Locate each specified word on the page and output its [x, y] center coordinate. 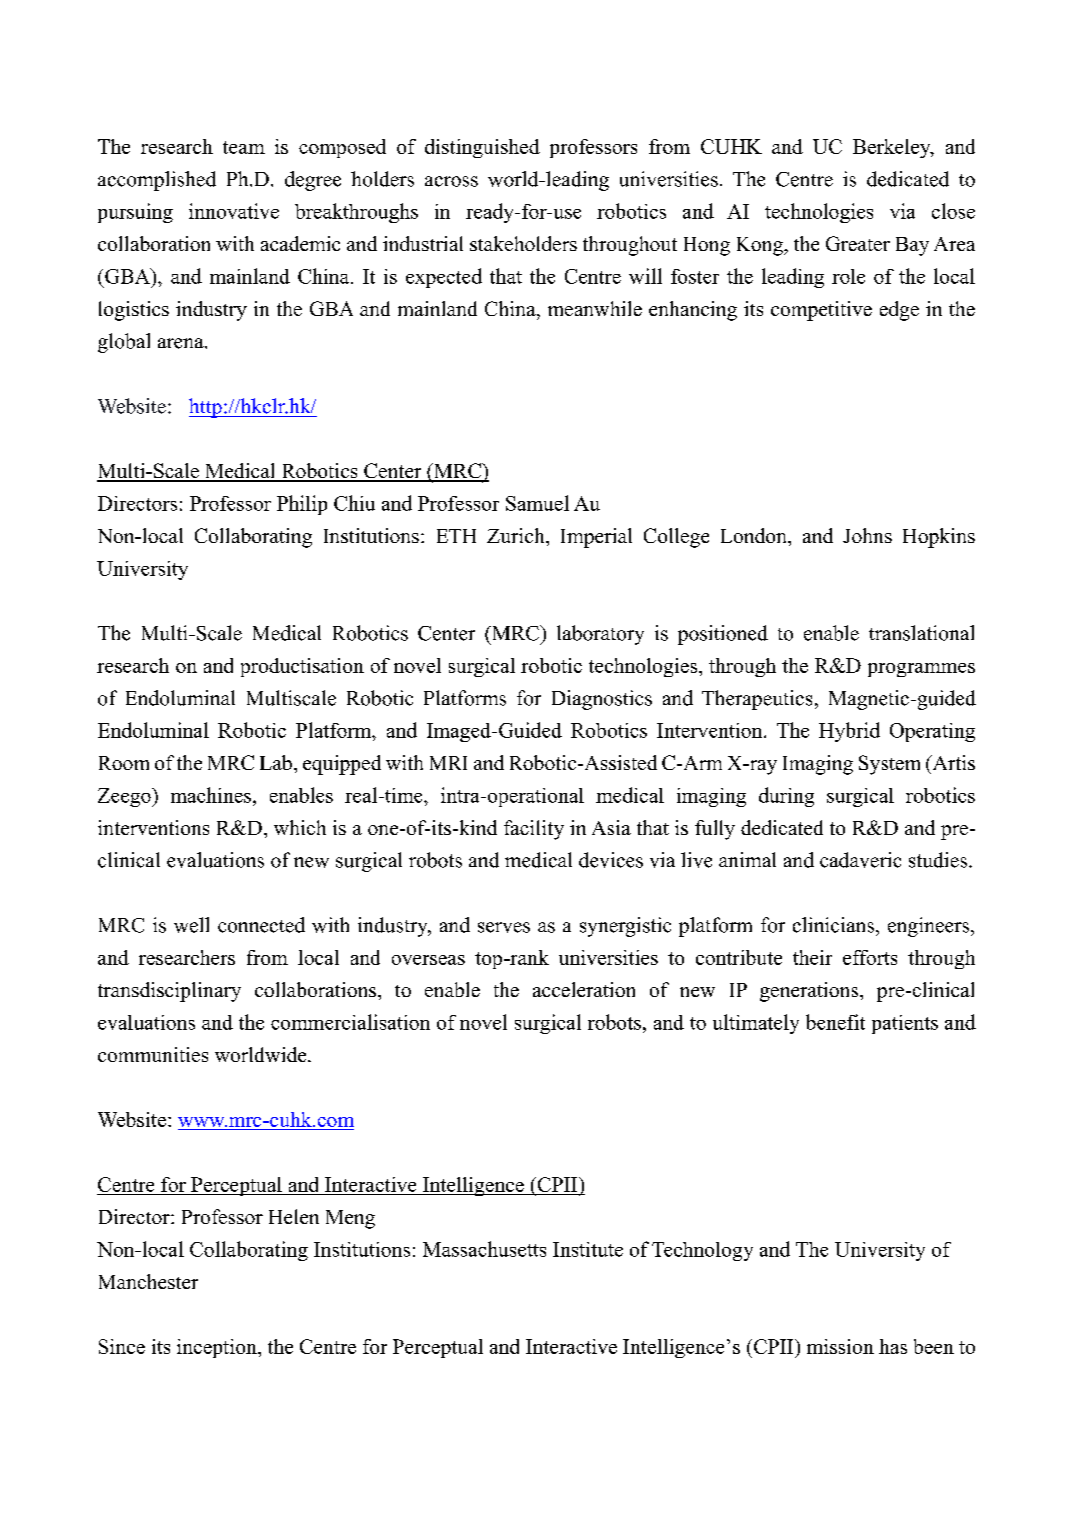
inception [218, 1348]
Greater [858, 243]
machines [211, 795]
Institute [588, 1249]
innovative [234, 211]
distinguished [482, 148]
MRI [448, 763]
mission [840, 1346]
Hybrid [849, 732]
